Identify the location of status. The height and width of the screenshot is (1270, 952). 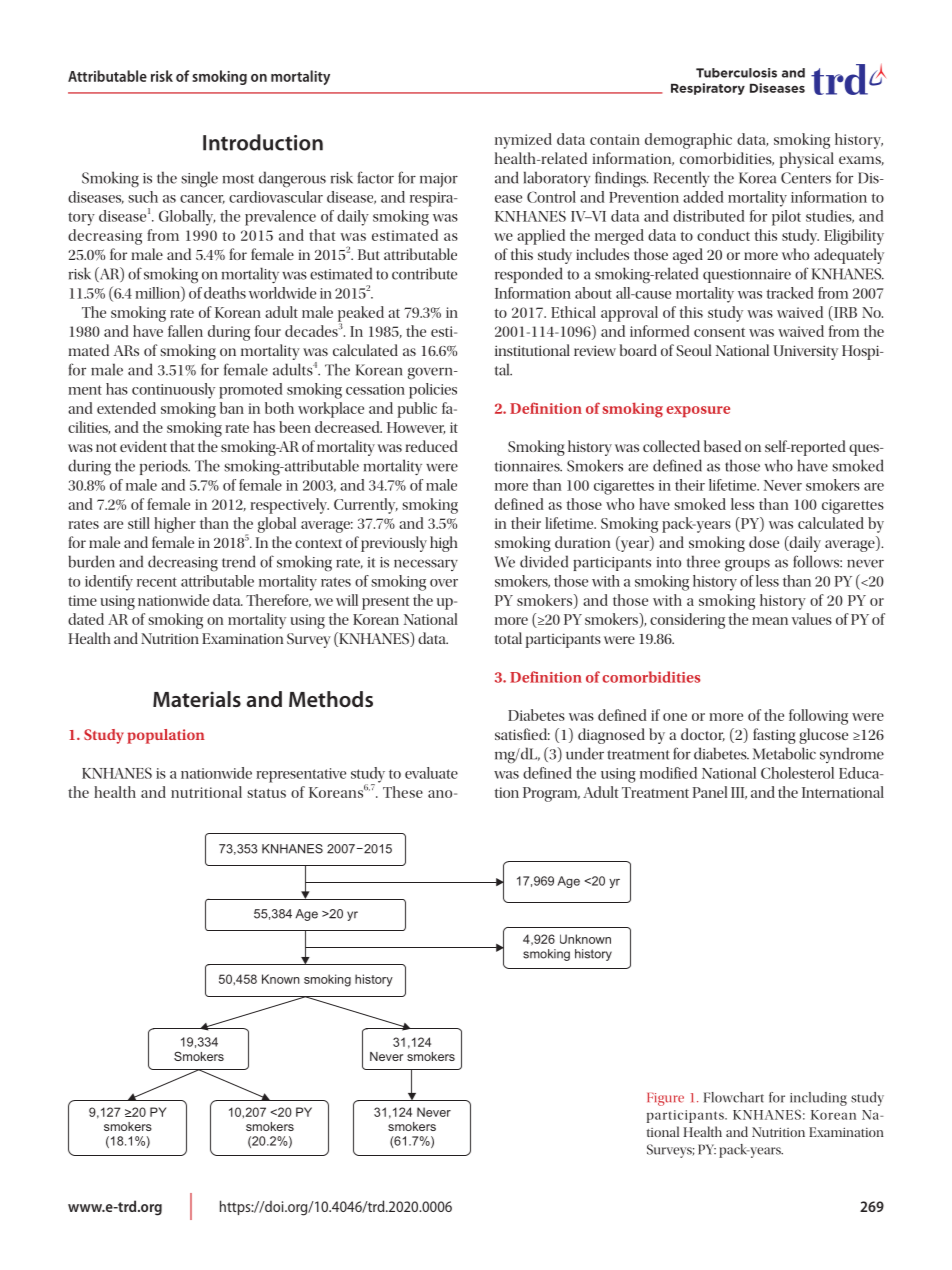
(266, 793).
